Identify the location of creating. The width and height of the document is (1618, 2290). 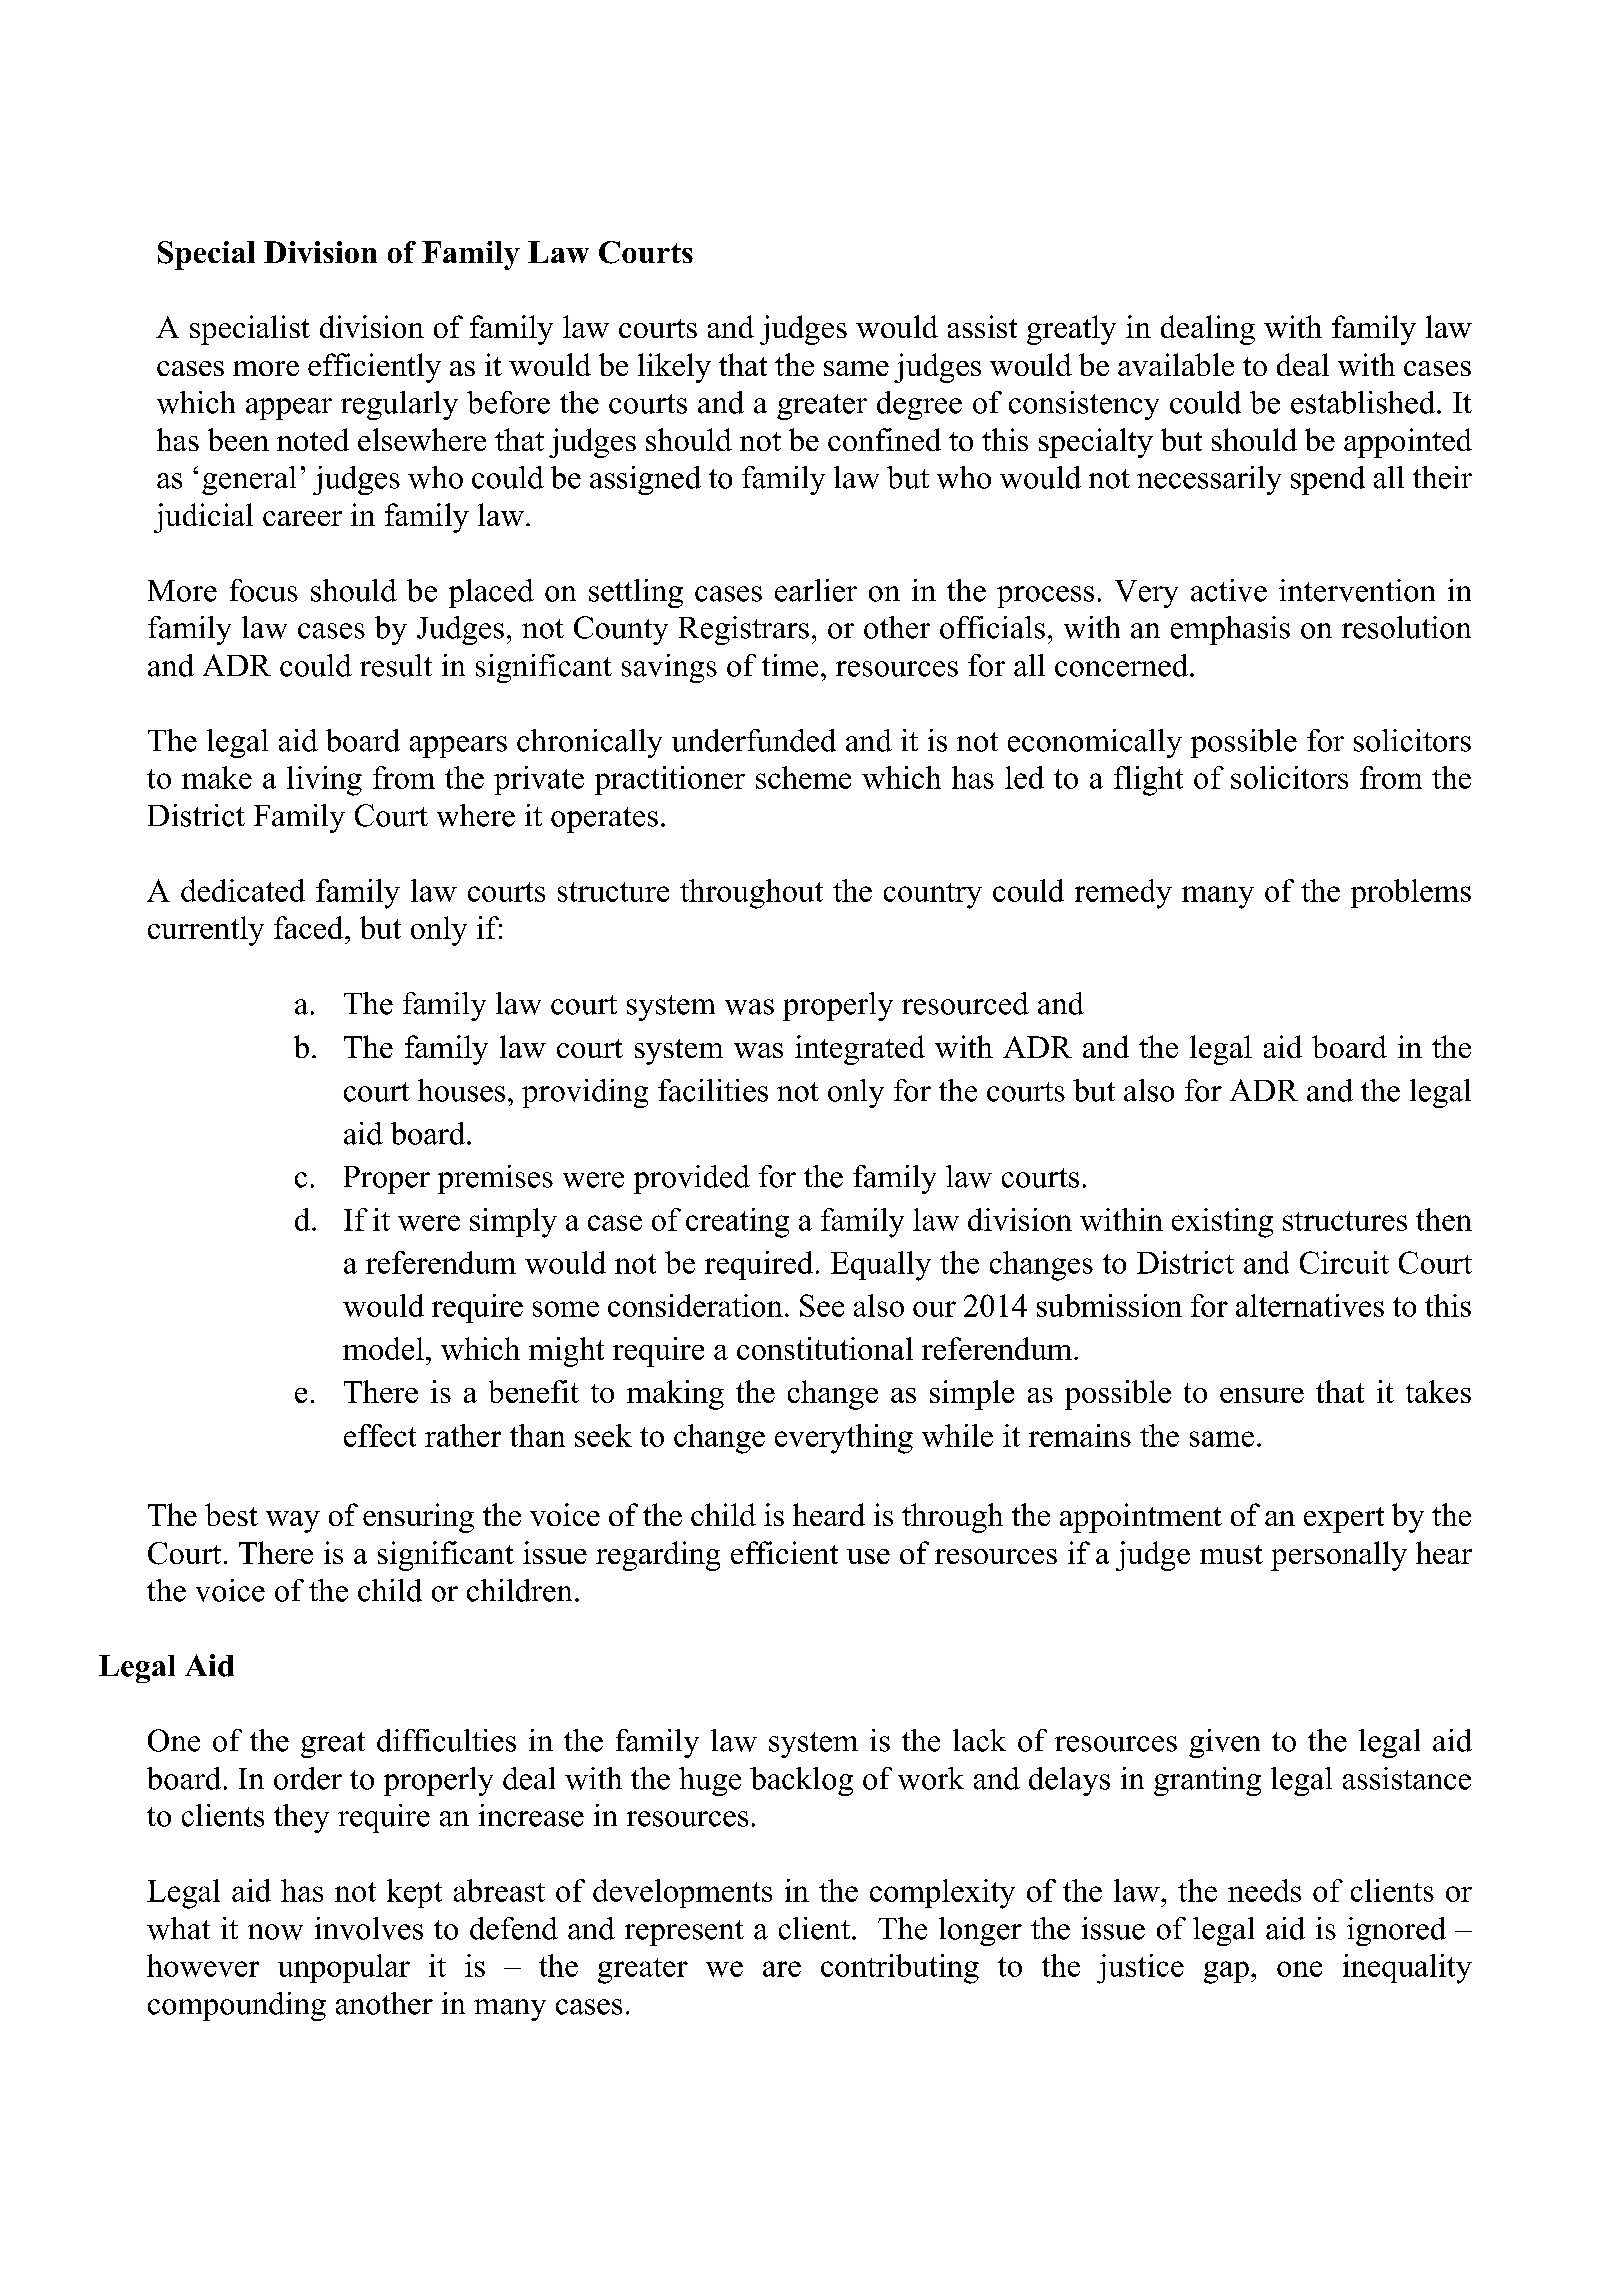
(737, 1223).
